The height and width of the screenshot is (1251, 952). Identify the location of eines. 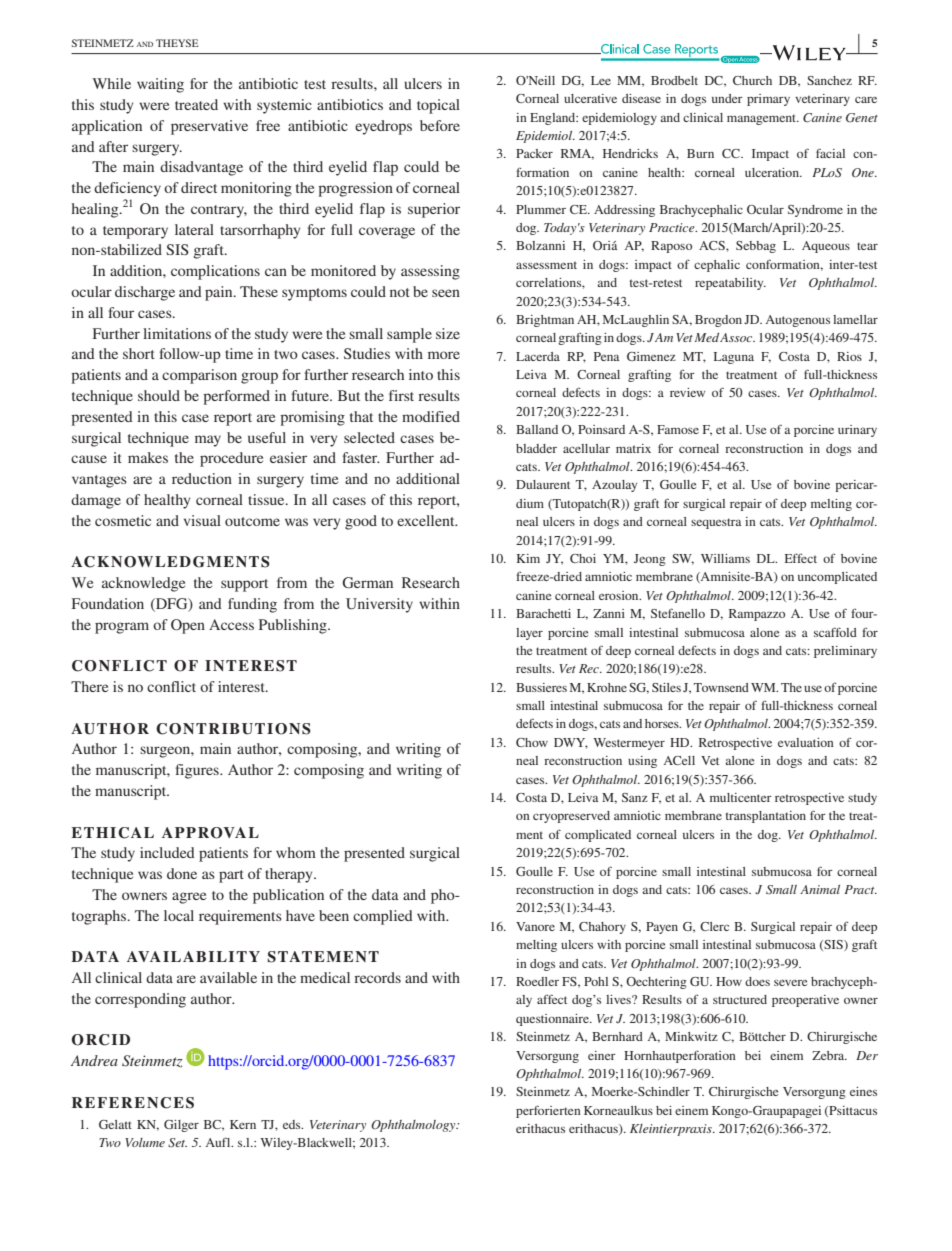
(863, 1091).
